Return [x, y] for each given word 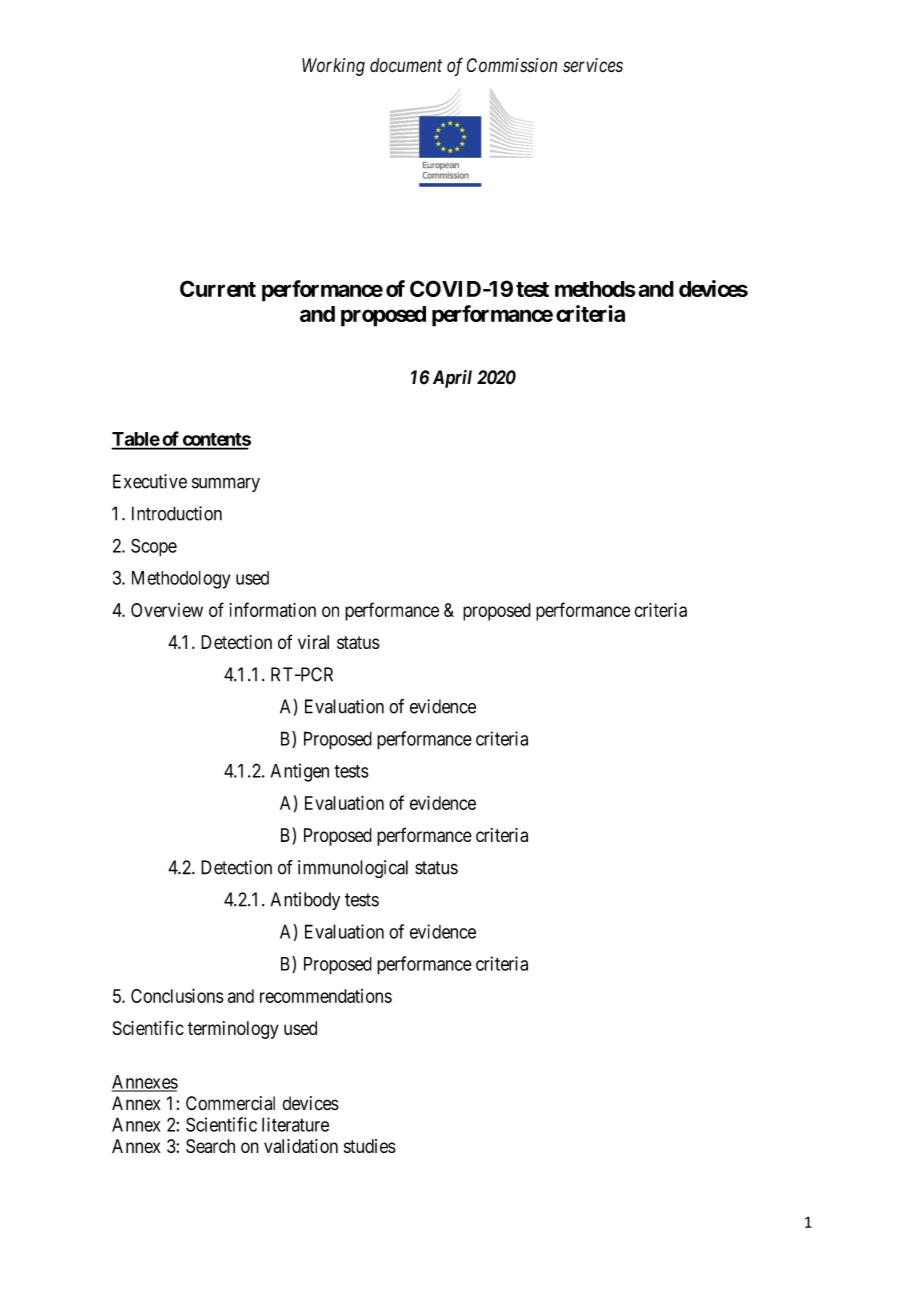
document [406, 65]
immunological [353, 869]
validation [301, 1146]
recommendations [326, 996]
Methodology [181, 580]
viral [313, 642]
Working [333, 67]
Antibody [305, 901]
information [272, 609]
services [593, 65]
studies [370, 1146]
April [452, 378]
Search [210, 1146]
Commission [512, 65]
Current [218, 288]
